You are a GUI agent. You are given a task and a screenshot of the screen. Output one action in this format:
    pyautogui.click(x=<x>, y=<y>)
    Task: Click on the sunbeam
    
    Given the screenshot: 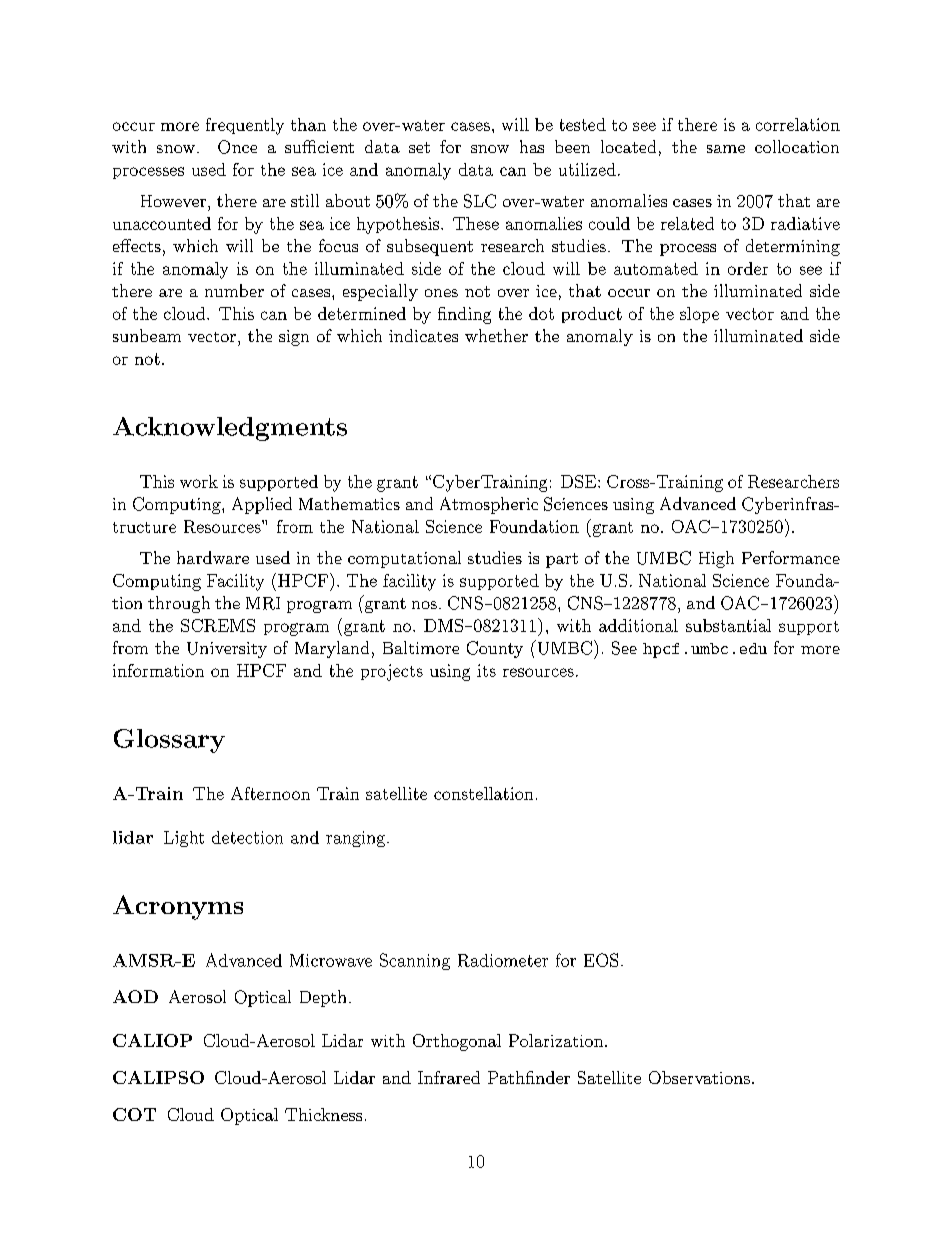 What is the action you would take?
    pyautogui.click(x=147, y=335)
